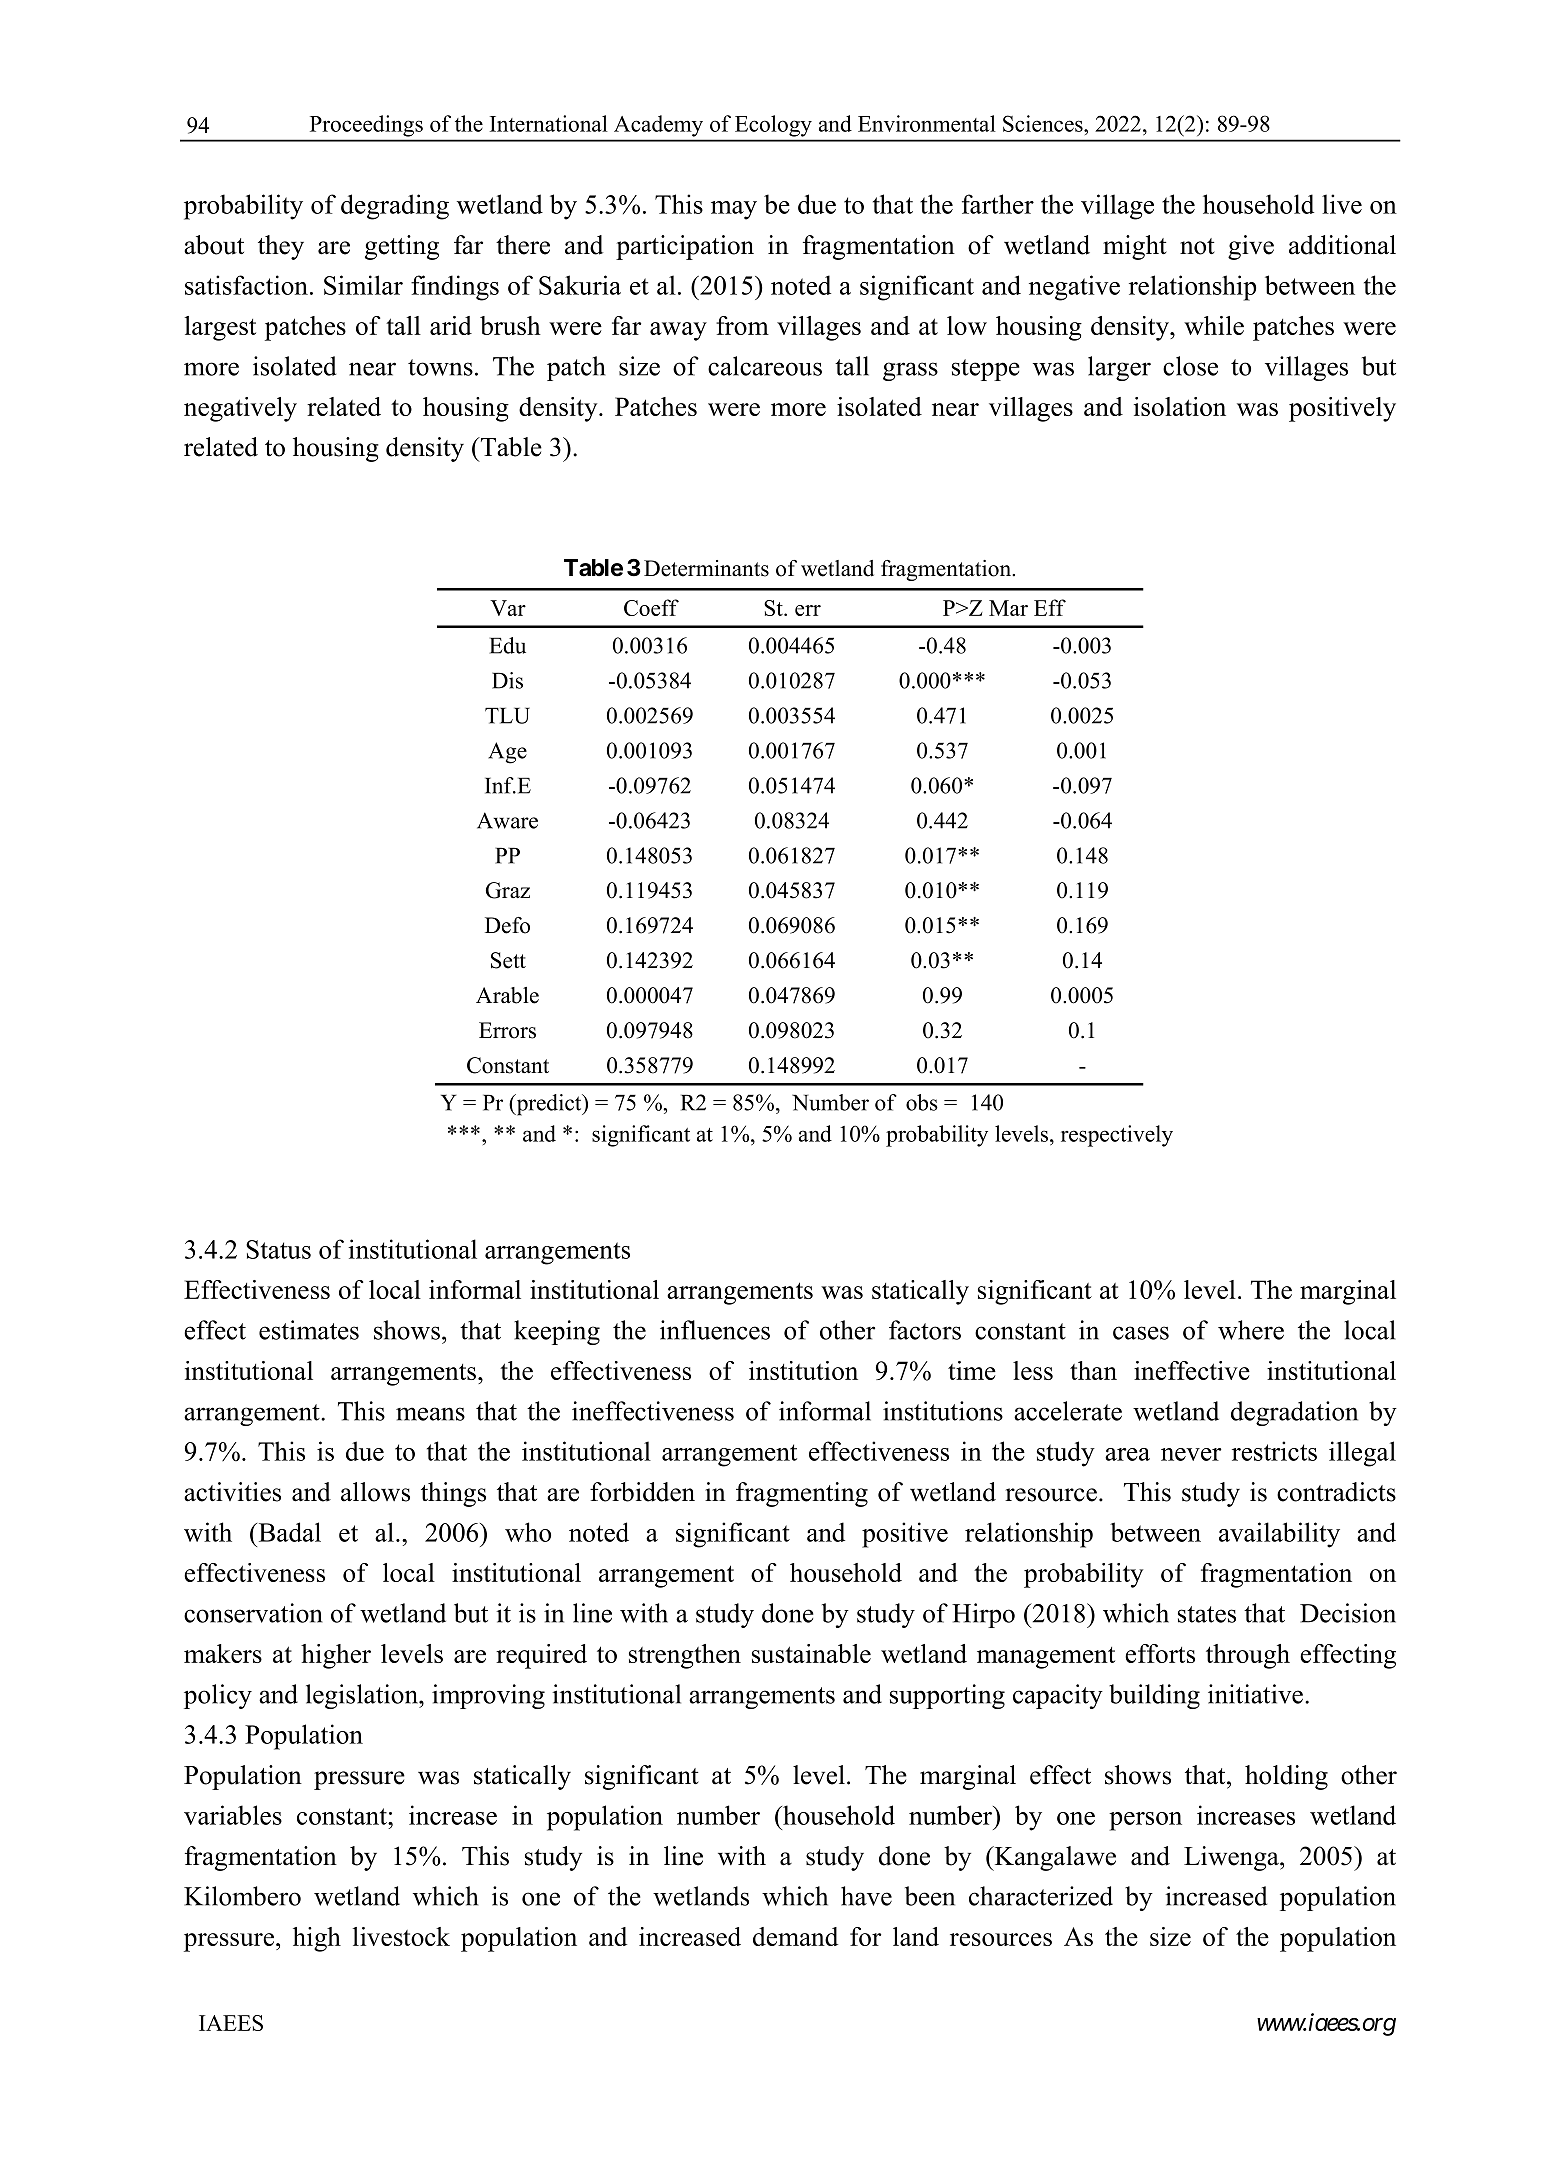 Image resolution: width=1543 pixels, height=2182 pixels. Describe the element at coordinates (773, 126) in the page. I see `Ecology` at that location.
